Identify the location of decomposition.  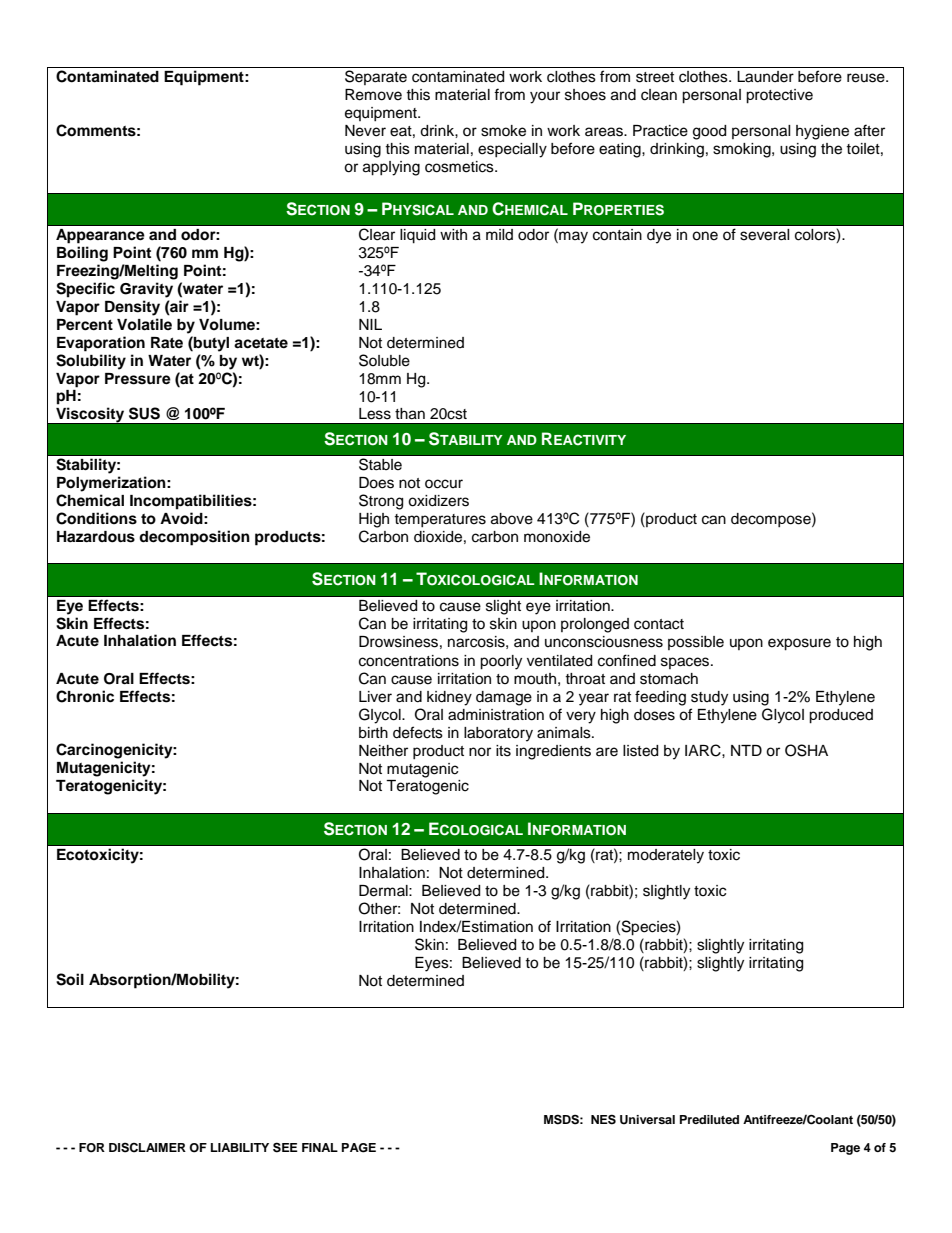
(194, 538).
